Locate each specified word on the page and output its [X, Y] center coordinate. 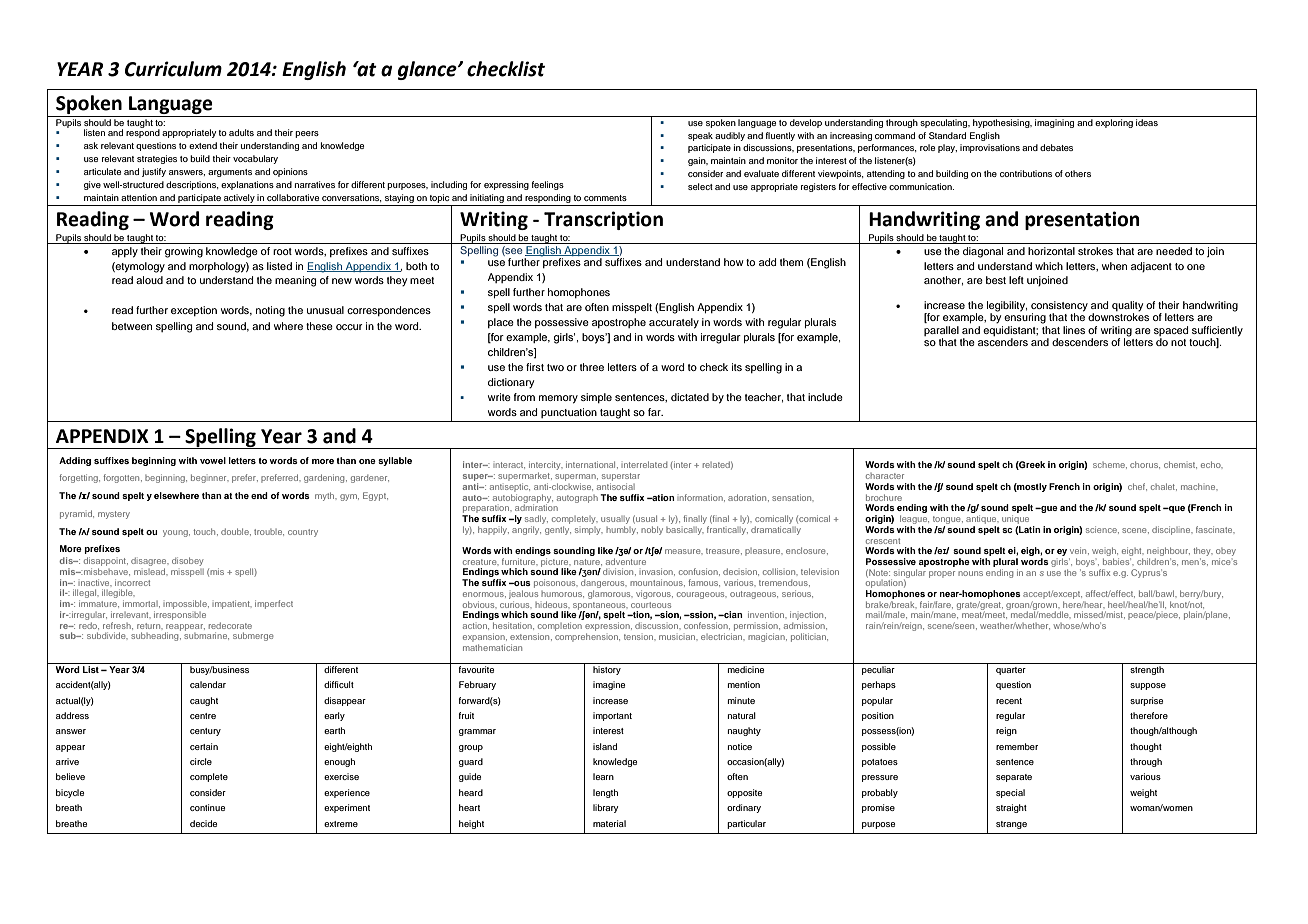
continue [207, 807]
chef [1137, 487]
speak [700, 136]
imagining [1054, 123]
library [605, 808]
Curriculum [173, 69]
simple [596, 398]
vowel [213, 460]
